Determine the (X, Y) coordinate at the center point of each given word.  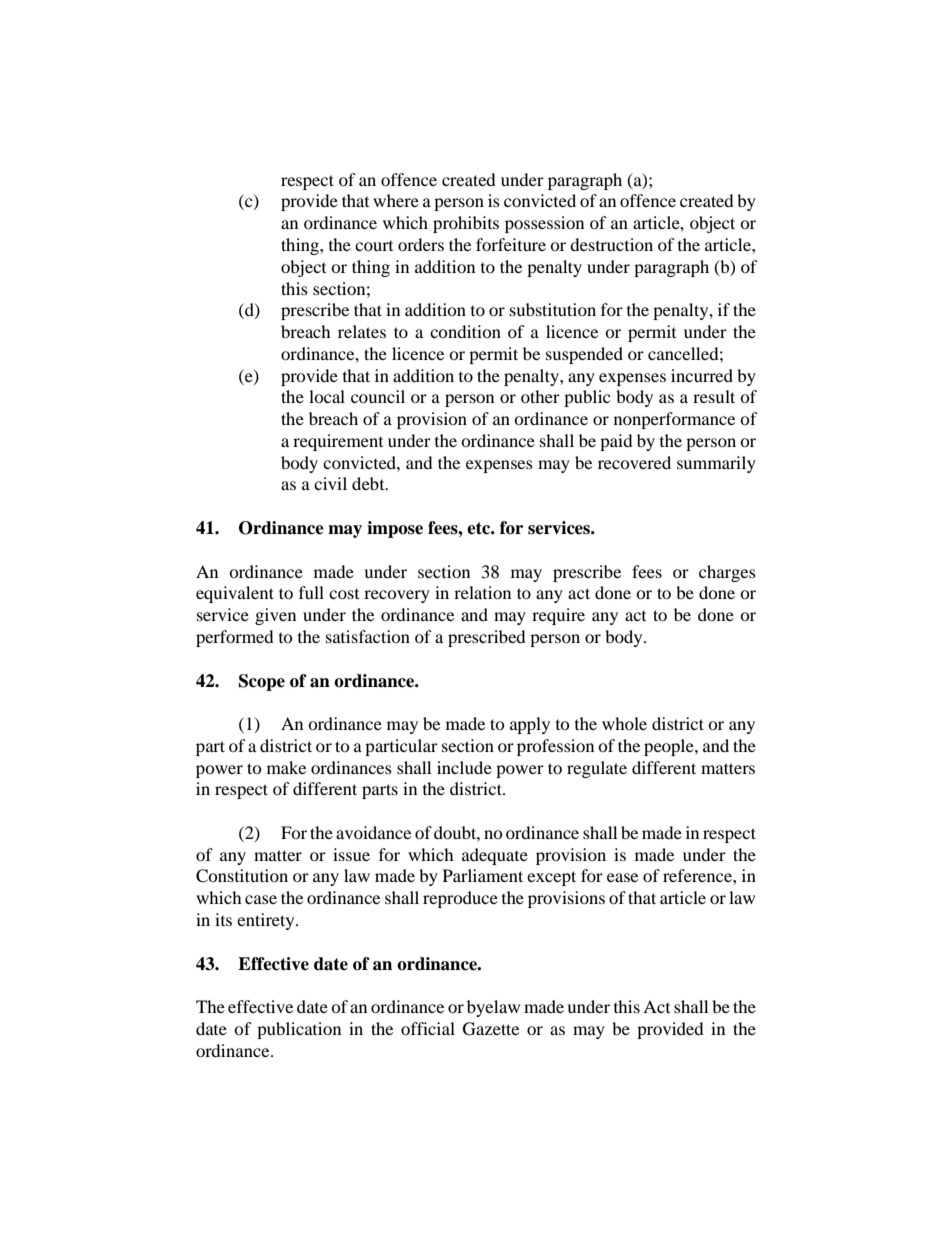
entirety (267, 921)
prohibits (466, 224)
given (275, 616)
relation (482, 592)
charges (727, 573)
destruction (611, 244)
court (374, 246)
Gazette (491, 1029)
